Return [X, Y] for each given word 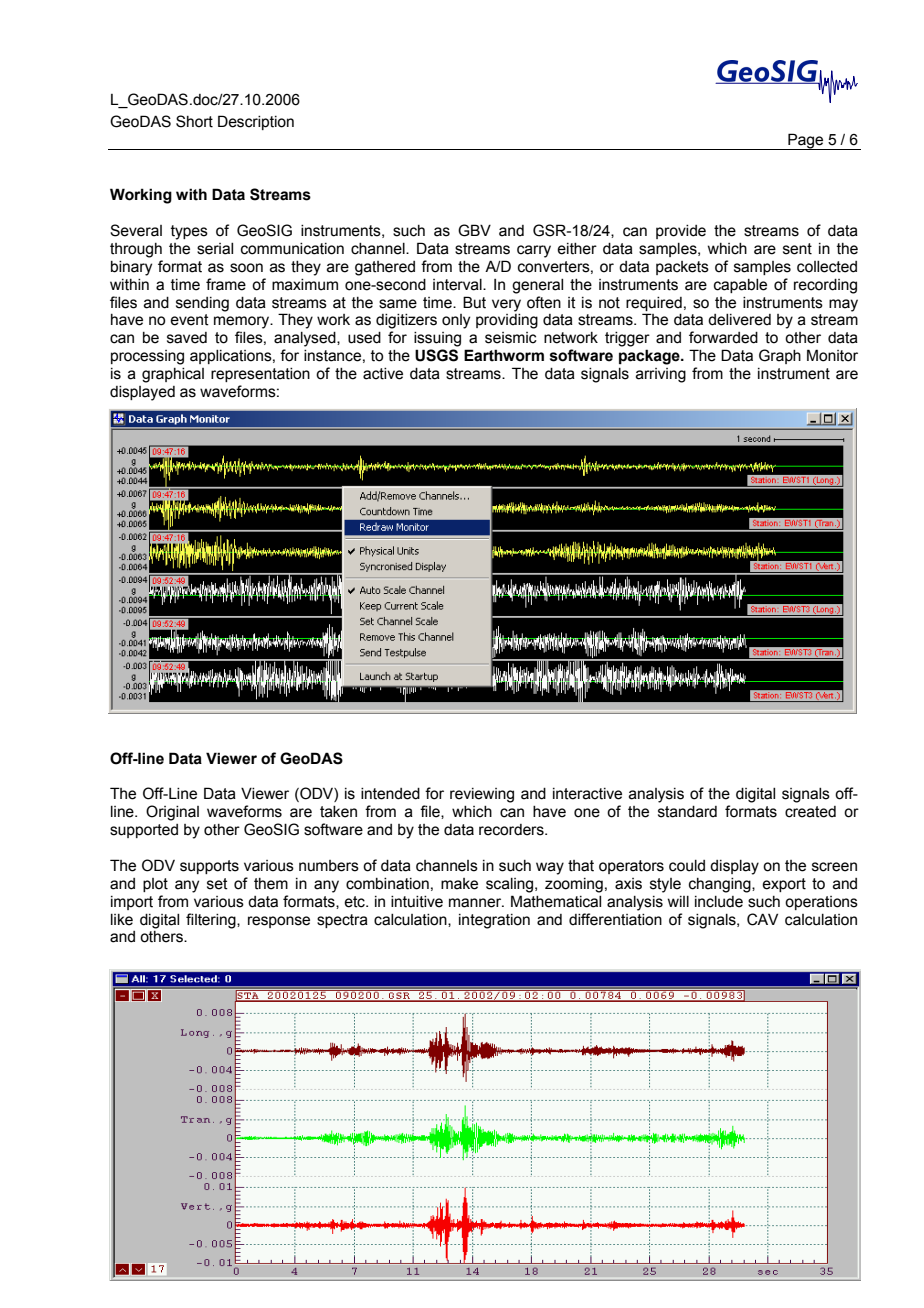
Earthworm [504, 355]
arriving [661, 375]
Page [806, 141]
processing [147, 357]
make [459, 884]
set [217, 884]
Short [194, 121]
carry [534, 251]
